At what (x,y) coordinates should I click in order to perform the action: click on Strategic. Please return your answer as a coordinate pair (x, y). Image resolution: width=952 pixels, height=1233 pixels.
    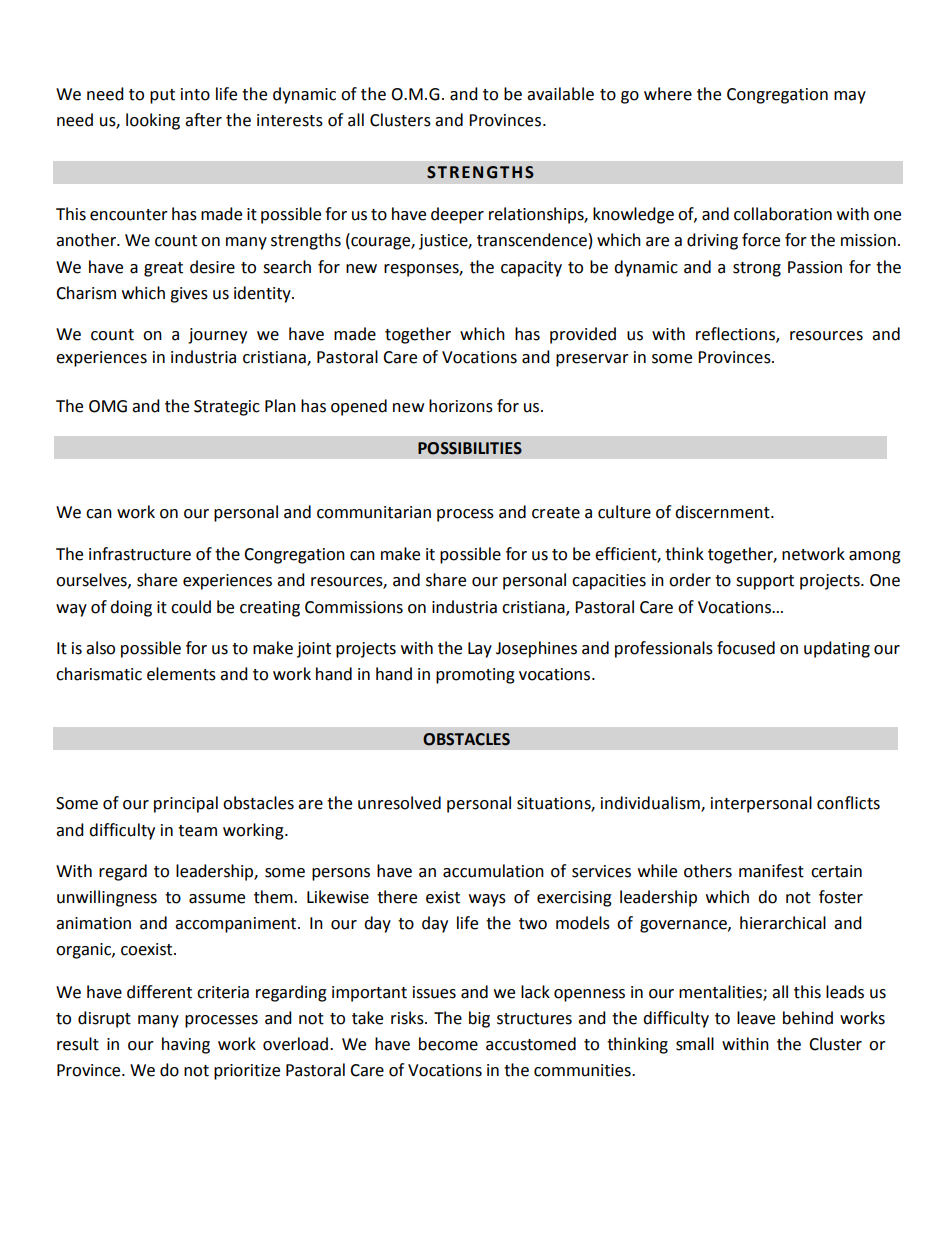
    Looking at the image, I should click on (227, 408).
